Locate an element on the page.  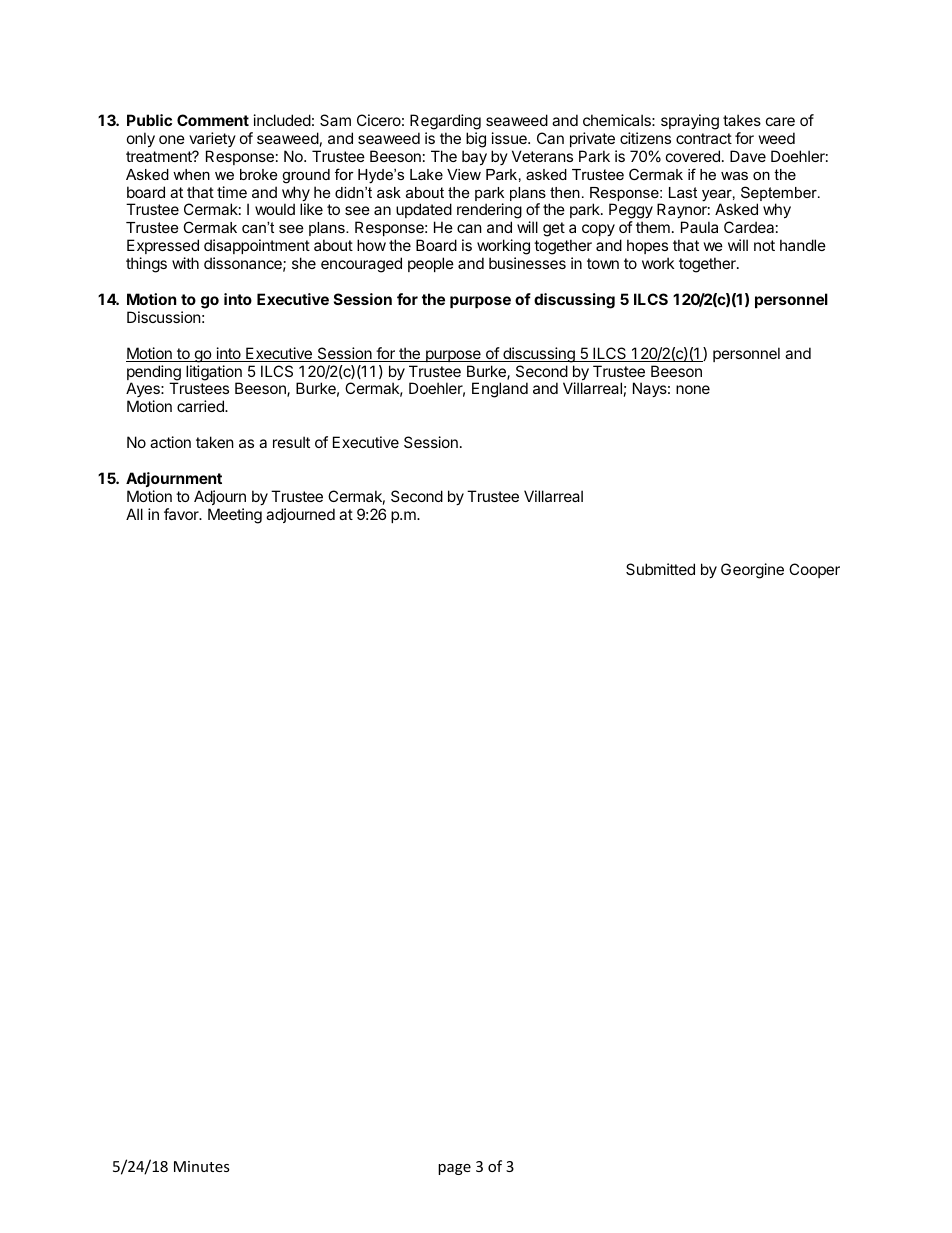
Cooper is located at coordinates (814, 570).
